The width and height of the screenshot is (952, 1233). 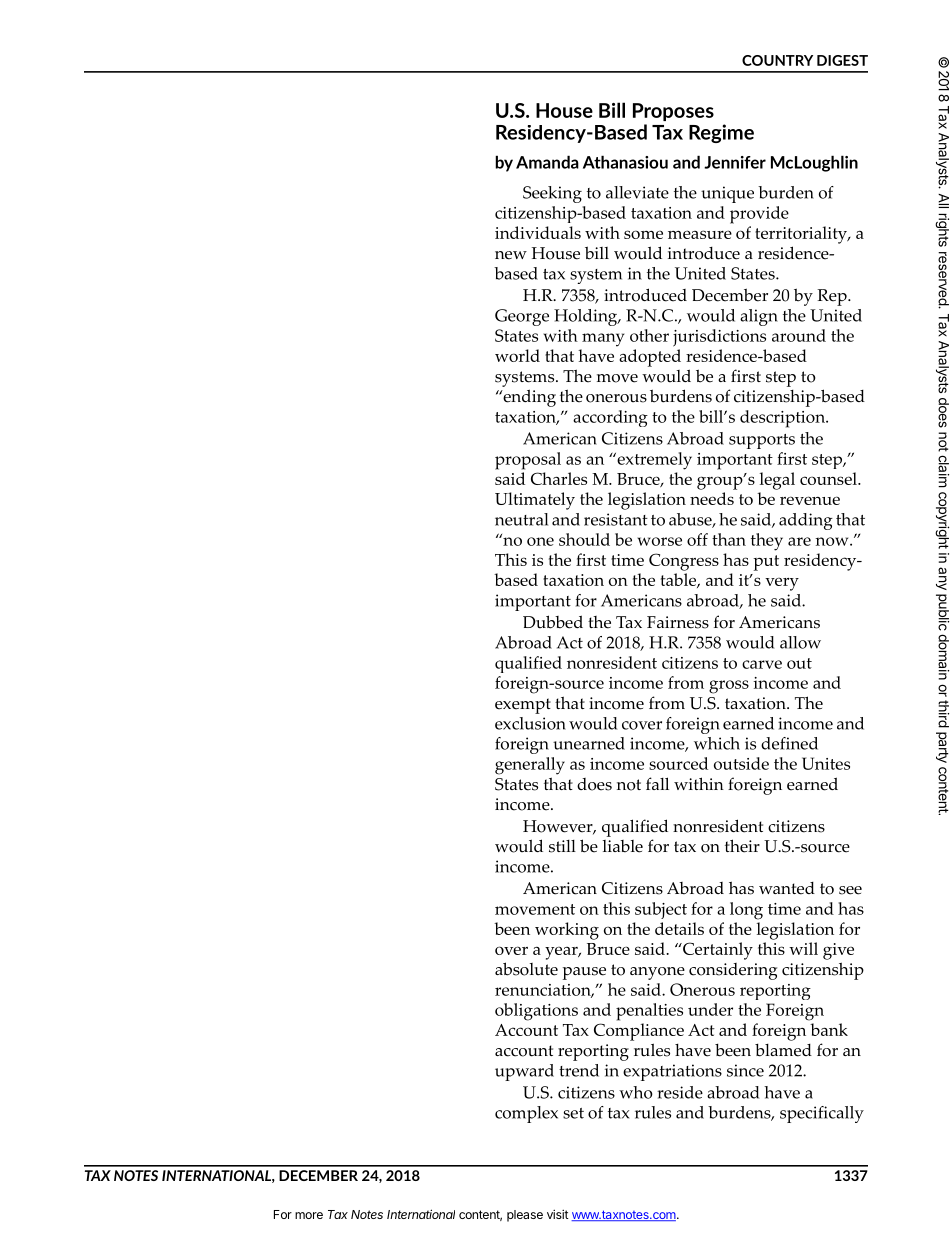 I want to click on Amanda, so click(x=547, y=162).
